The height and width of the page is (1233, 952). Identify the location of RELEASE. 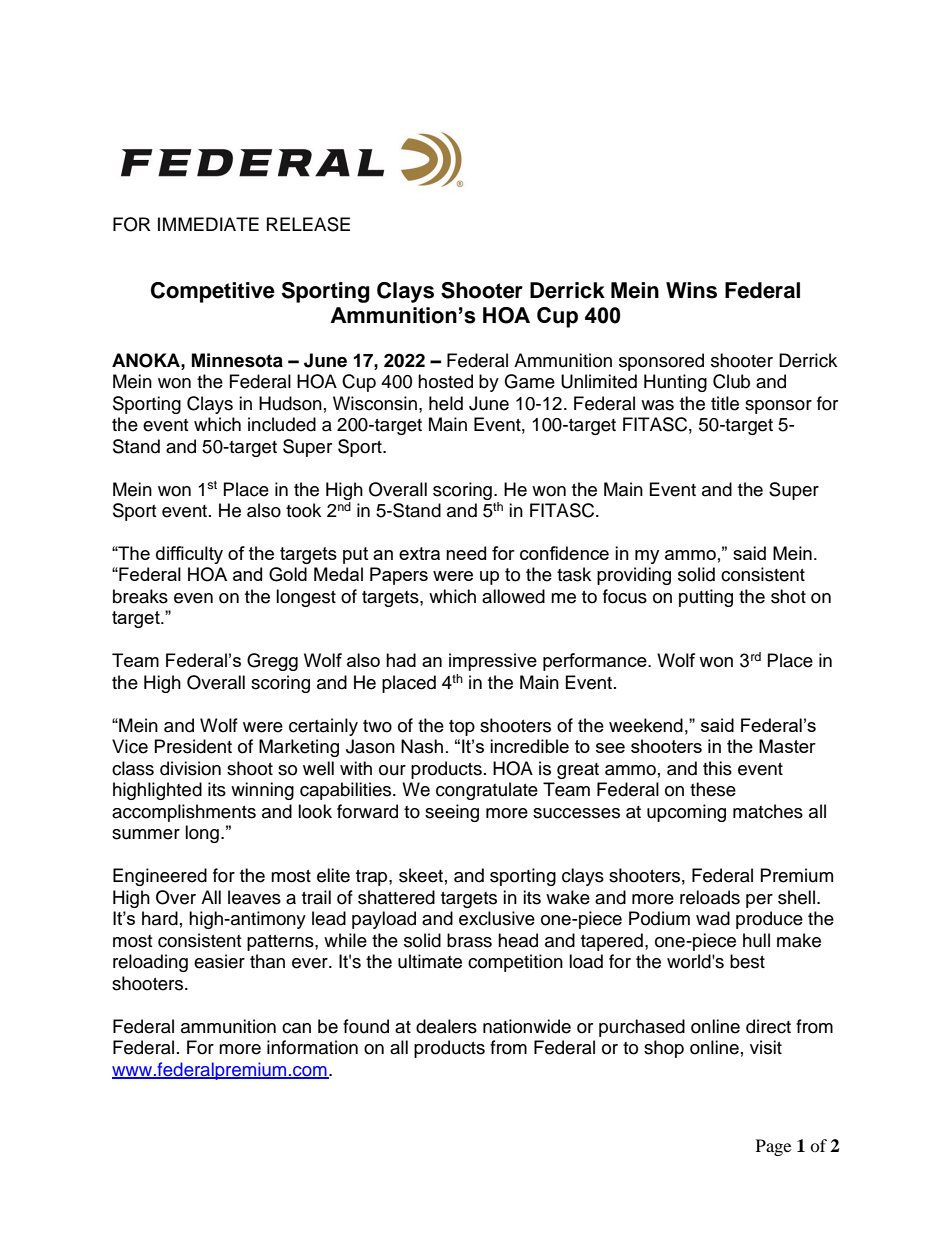
(308, 224).
